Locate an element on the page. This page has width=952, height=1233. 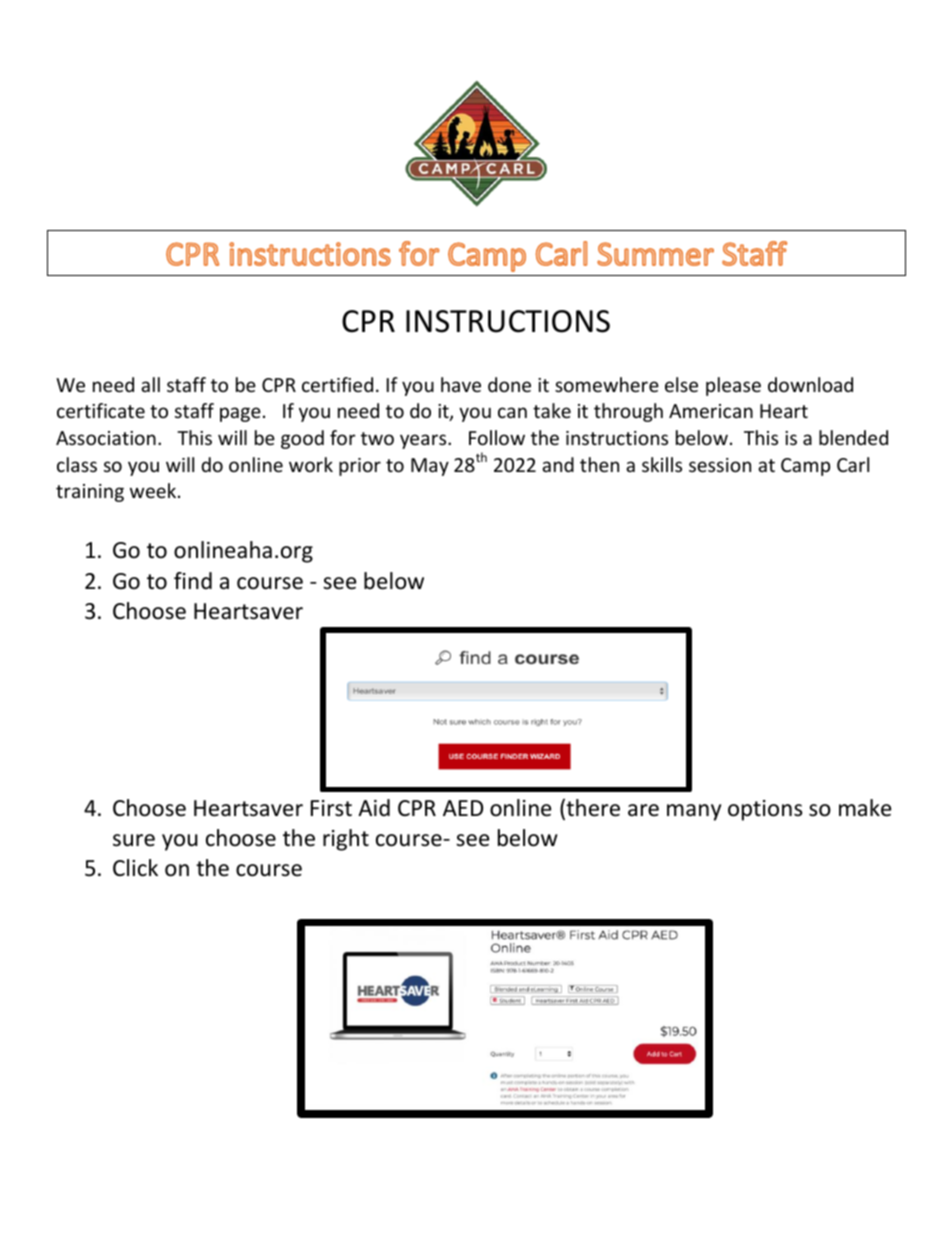
First is located at coordinates (331, 808).
